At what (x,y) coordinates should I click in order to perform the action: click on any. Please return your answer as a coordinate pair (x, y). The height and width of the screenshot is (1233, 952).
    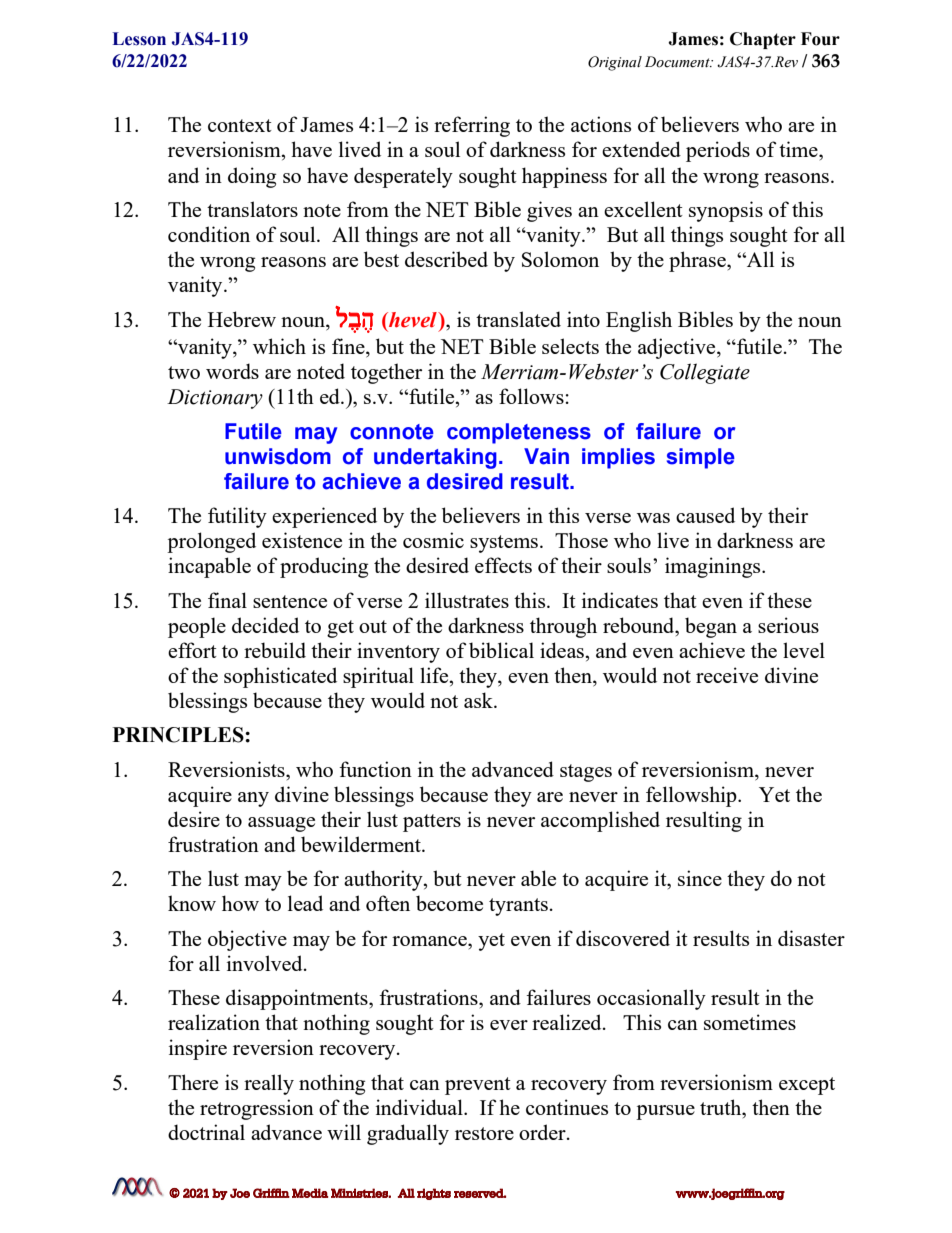
    Looking at the image, I should click on (253, 799).
